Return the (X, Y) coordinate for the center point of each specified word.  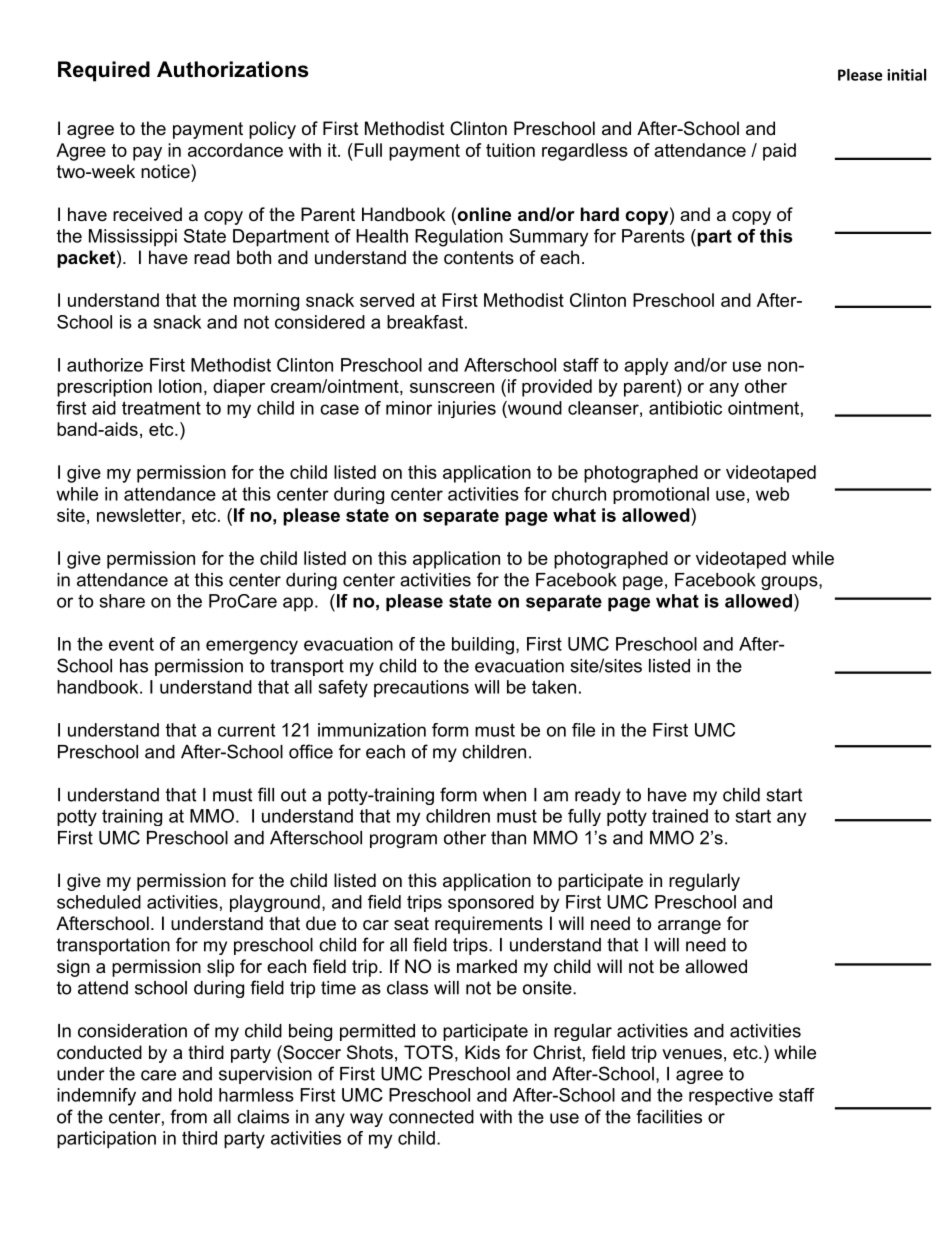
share (122, 601)
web (772, 494)
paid (779, 152)
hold (195, 1095)
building (483, 646)
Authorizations (233, 69)
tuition (510, 150)
